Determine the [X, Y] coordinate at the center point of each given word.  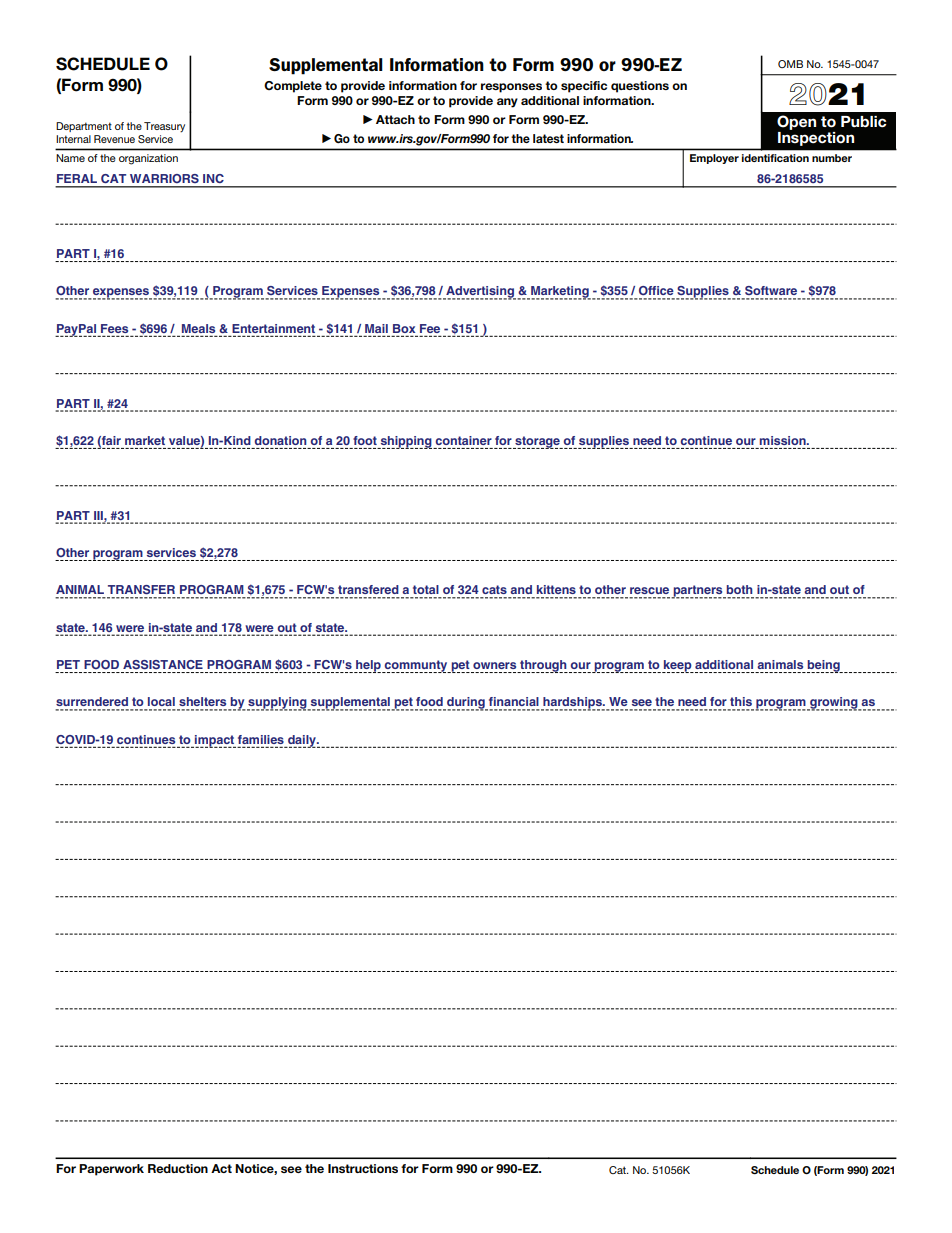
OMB [790, 64]
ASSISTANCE [163, 664]
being [823, 666]
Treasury [164, 127]
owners [494, 665]
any [507, 103]
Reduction [178, 1168]
